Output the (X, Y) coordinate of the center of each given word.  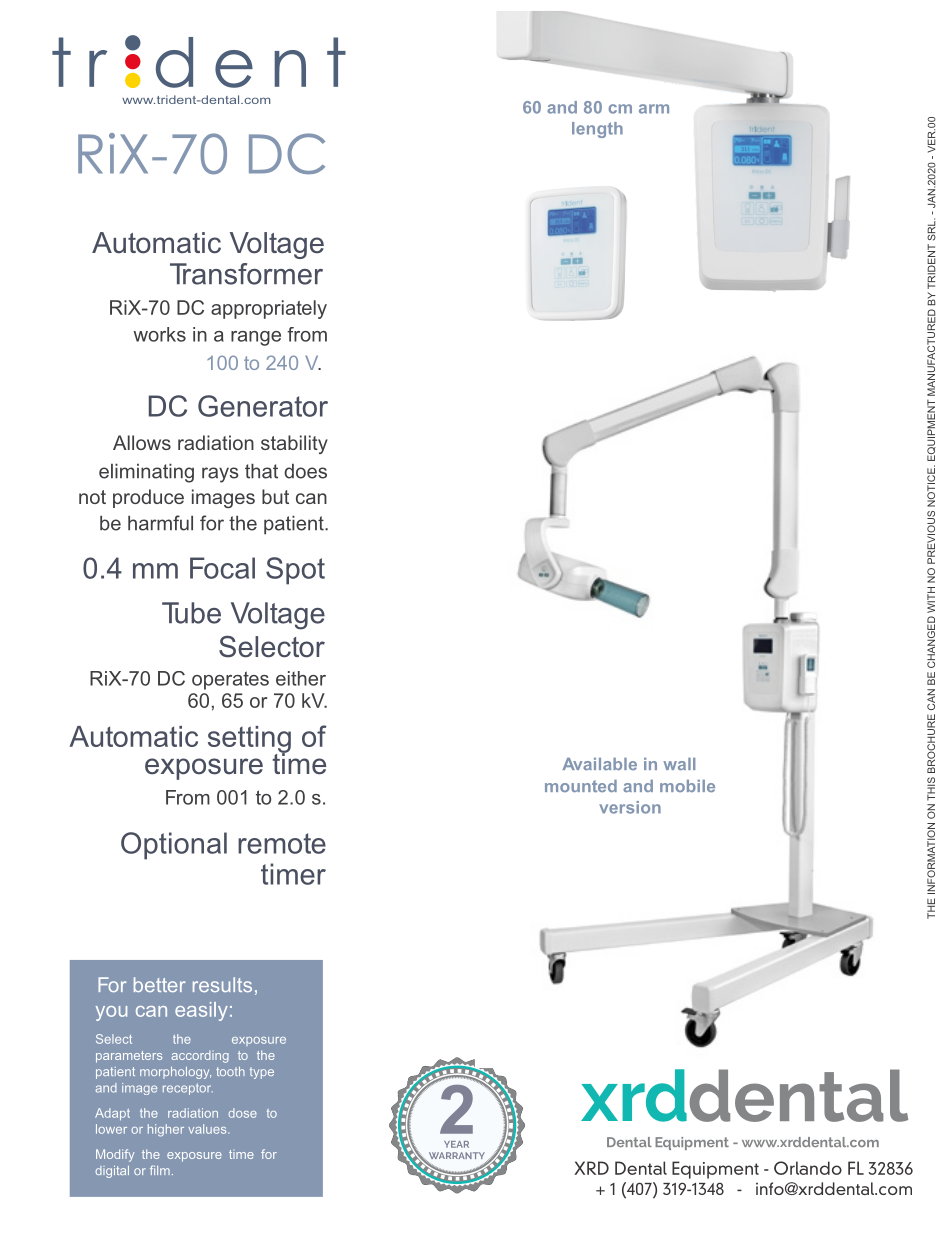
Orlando (808, 1168)
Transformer (246, 274)
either (301, 678)
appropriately (269, 309)
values (208, 1129)
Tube (191, 613)
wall (679, 764)
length (597, 130)
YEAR (456, 1144)
